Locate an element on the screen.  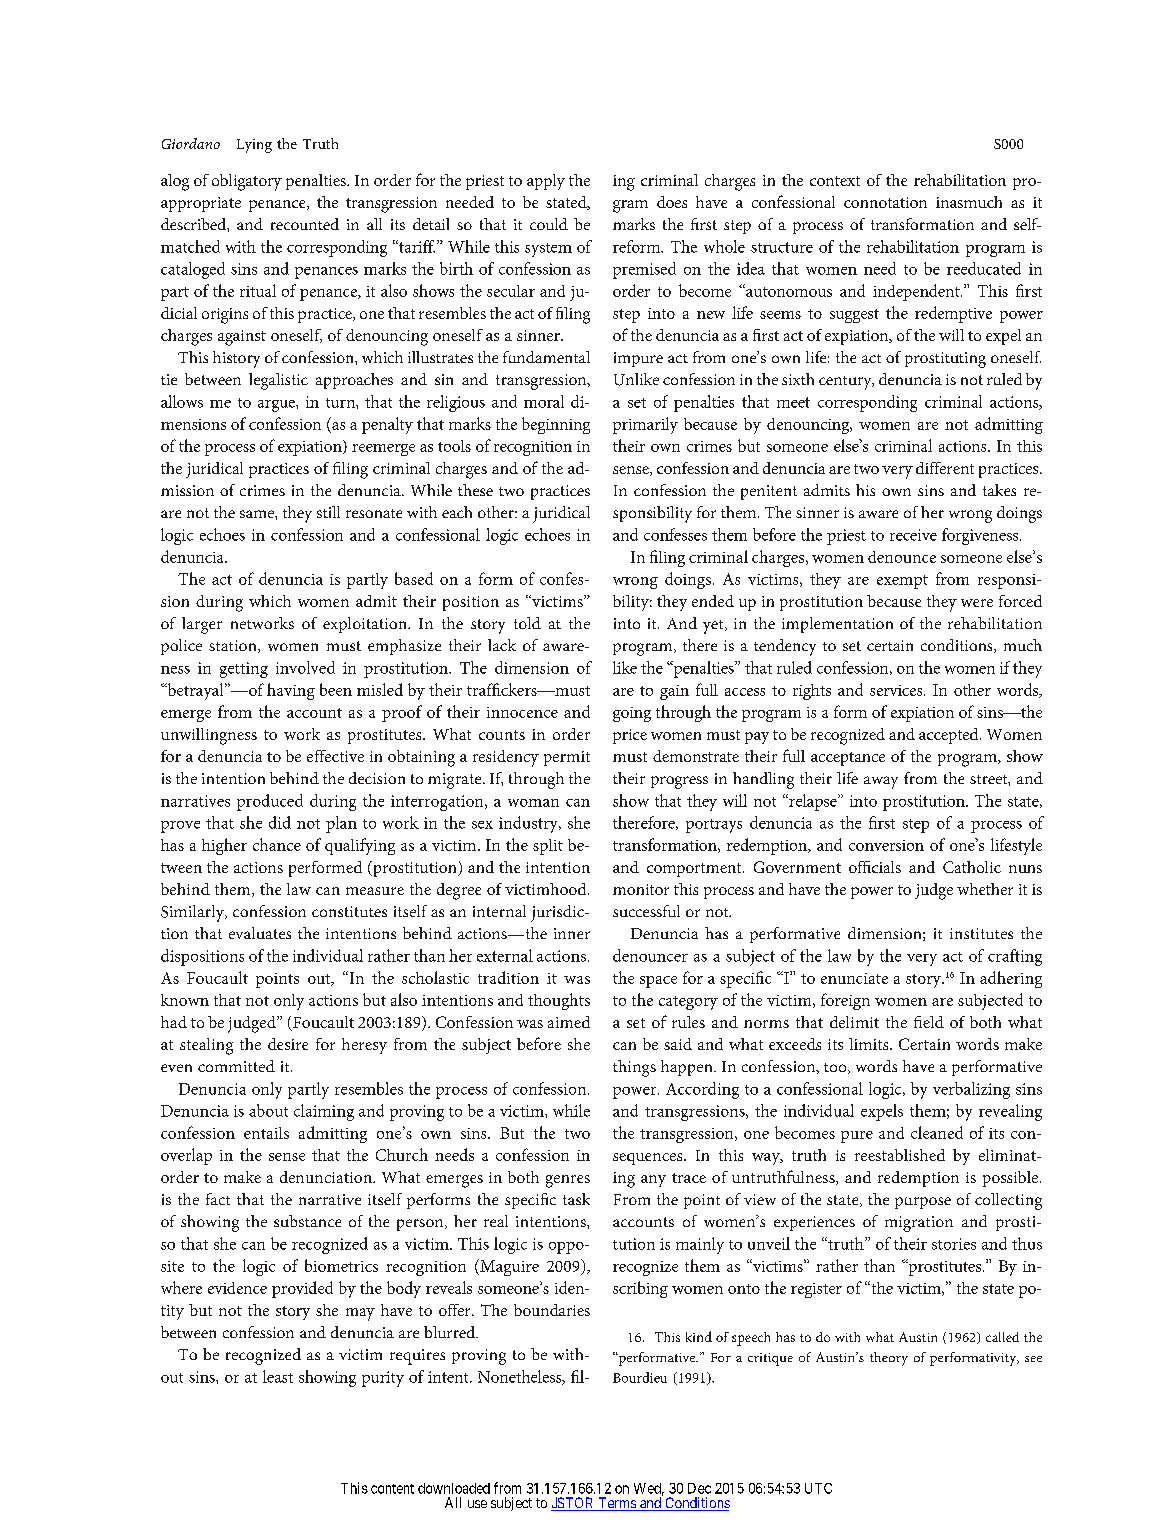
beginning is located at coordinates (556, 425).
